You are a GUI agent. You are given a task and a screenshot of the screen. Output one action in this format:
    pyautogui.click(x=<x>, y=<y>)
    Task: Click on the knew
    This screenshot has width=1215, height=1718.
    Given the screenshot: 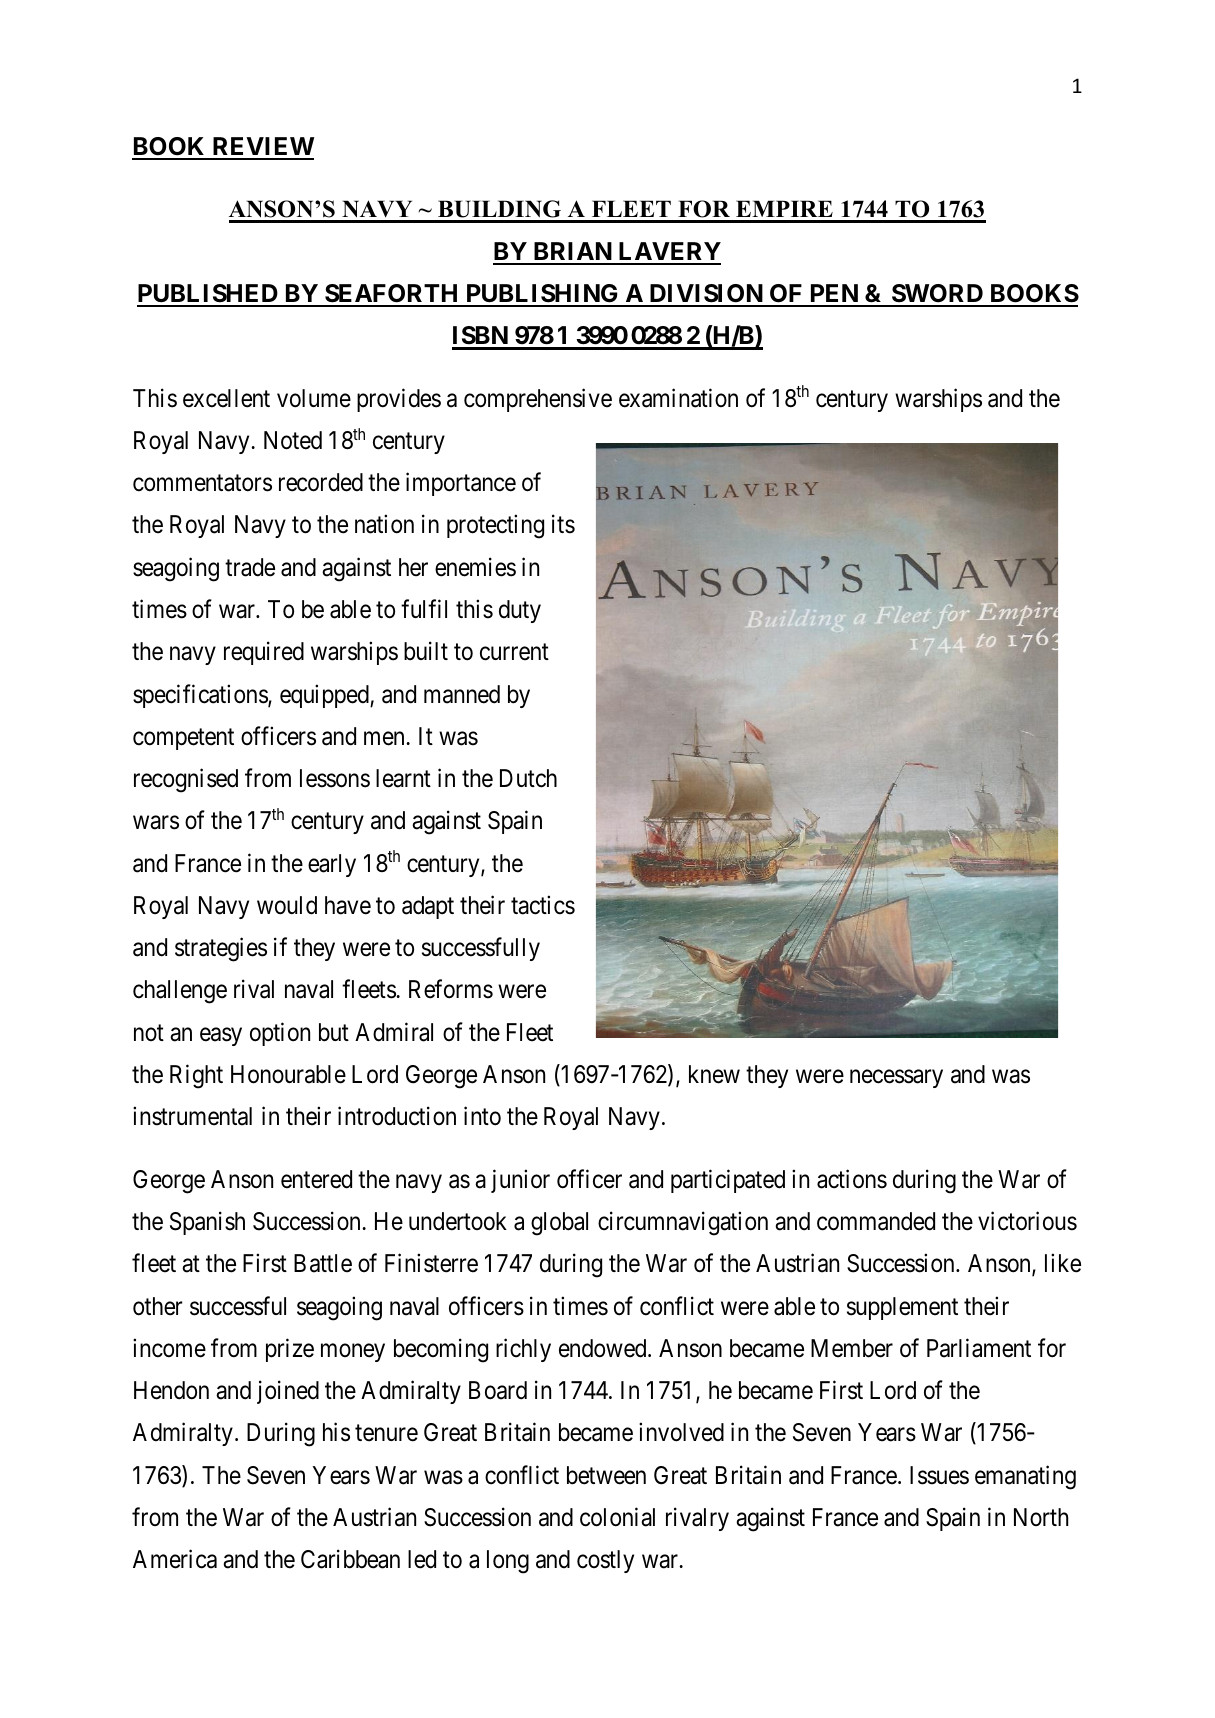 What is the action you would take?
    pyautogui.click(x=714, y=1074)
